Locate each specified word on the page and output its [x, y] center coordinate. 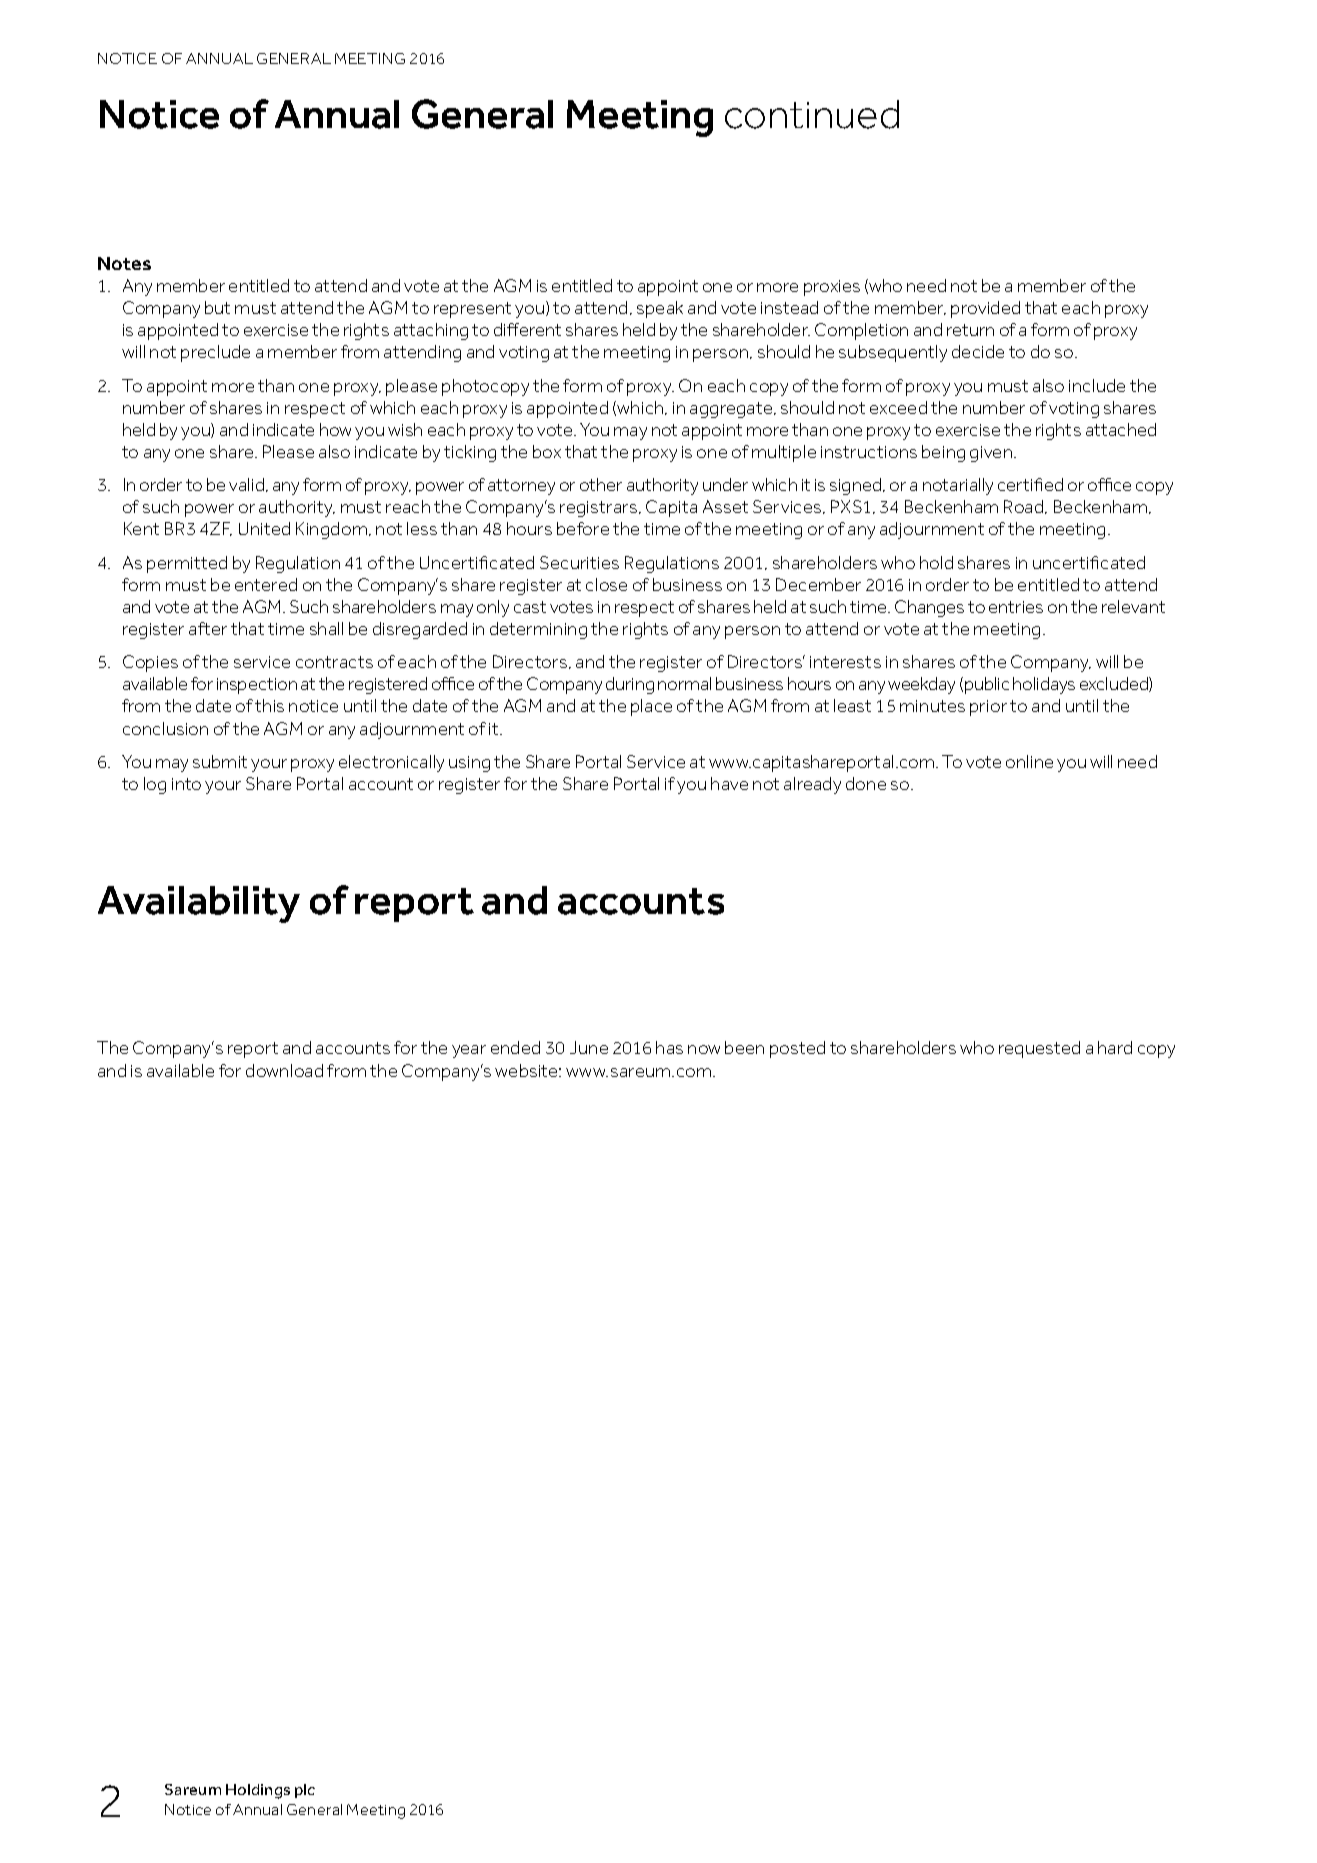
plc [305, 1791]
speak [660, 309]
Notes [124, 263]
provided [985, 309]
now [704, 1049]
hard [1115, 1047]
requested [1039, 1049]
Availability [199, 904]
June [589, 1047]
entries [1016, 607]
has [669, 1047]
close [606, 584]
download [284, 1070]
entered [266, 584]
